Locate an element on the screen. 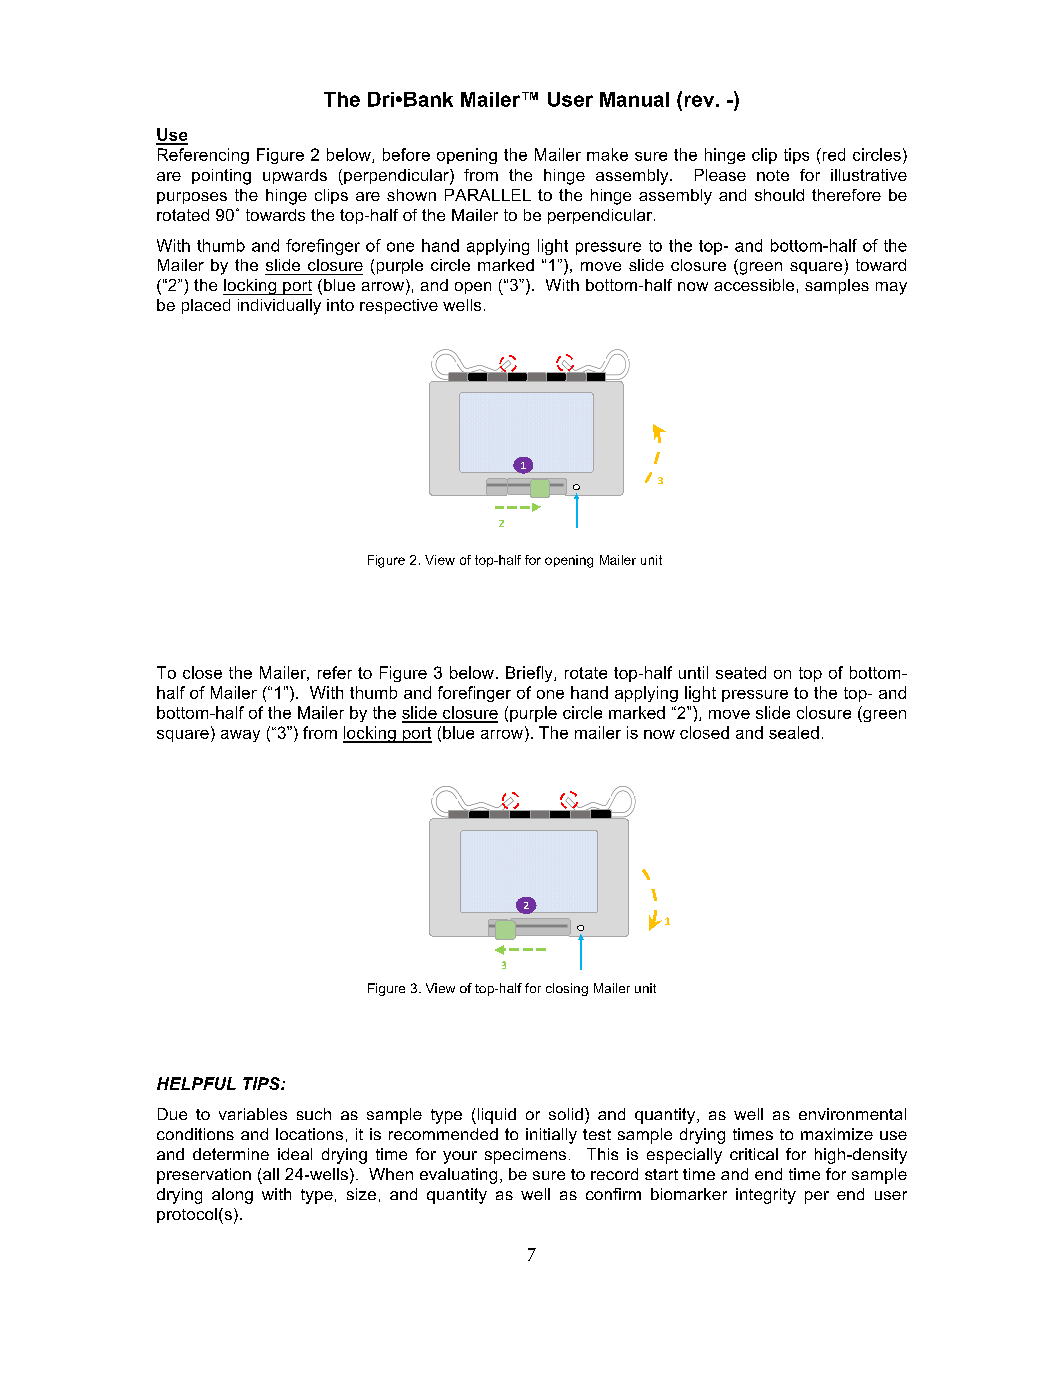 The height and width of the screenshot is (1377, 1064). respective is located at coordinates (399, 306).
